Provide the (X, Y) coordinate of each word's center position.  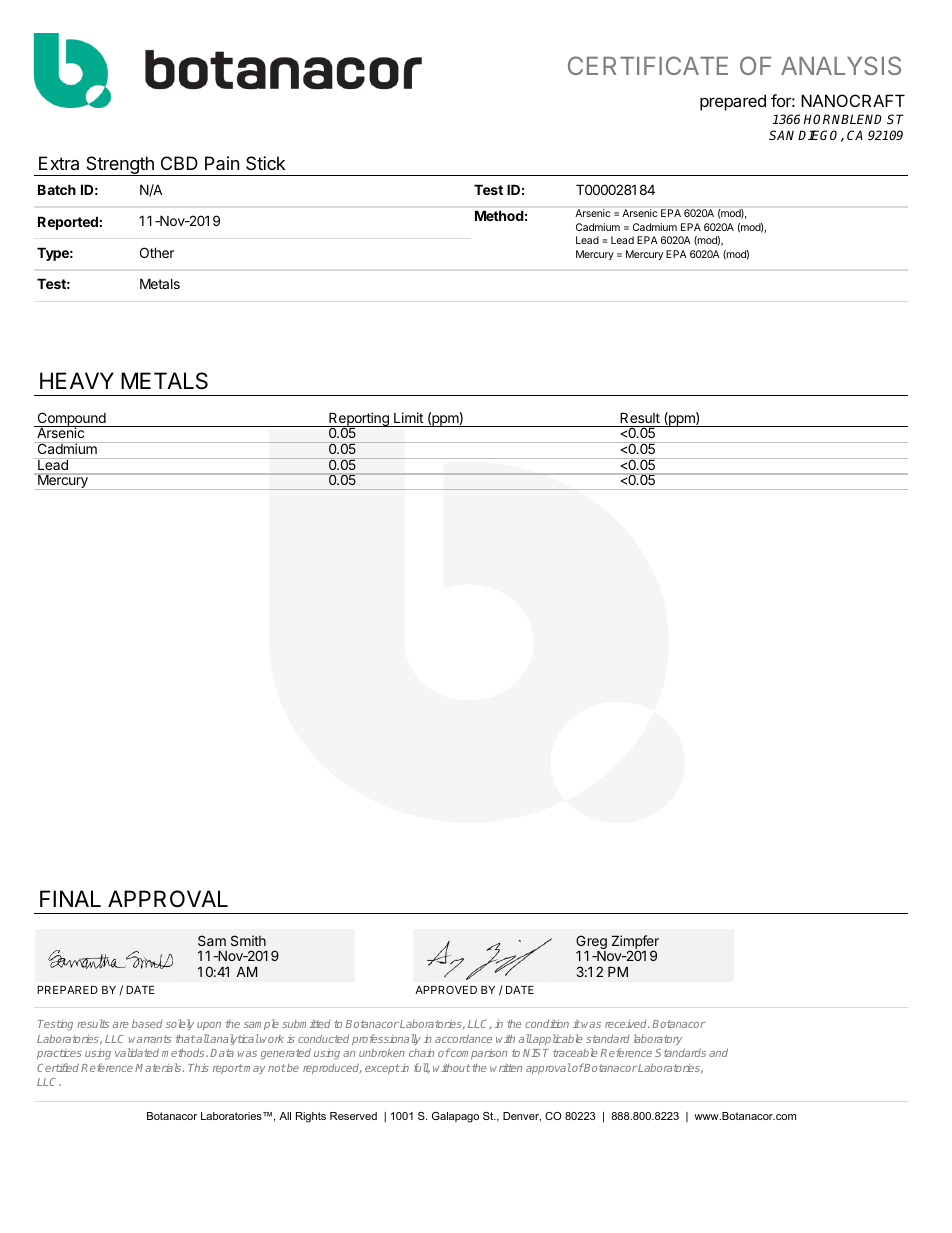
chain (421, 1053)
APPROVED (446, 990)
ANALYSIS (841, 65)
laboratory (658, 1039)
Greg (591, 943)
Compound (71, 420)
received (627, 1024)
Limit (408, 417)
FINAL (70, 898)
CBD (179, 163)
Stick (265, 163)
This (198, 1067)
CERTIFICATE (648, 65)
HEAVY (77, 380)
